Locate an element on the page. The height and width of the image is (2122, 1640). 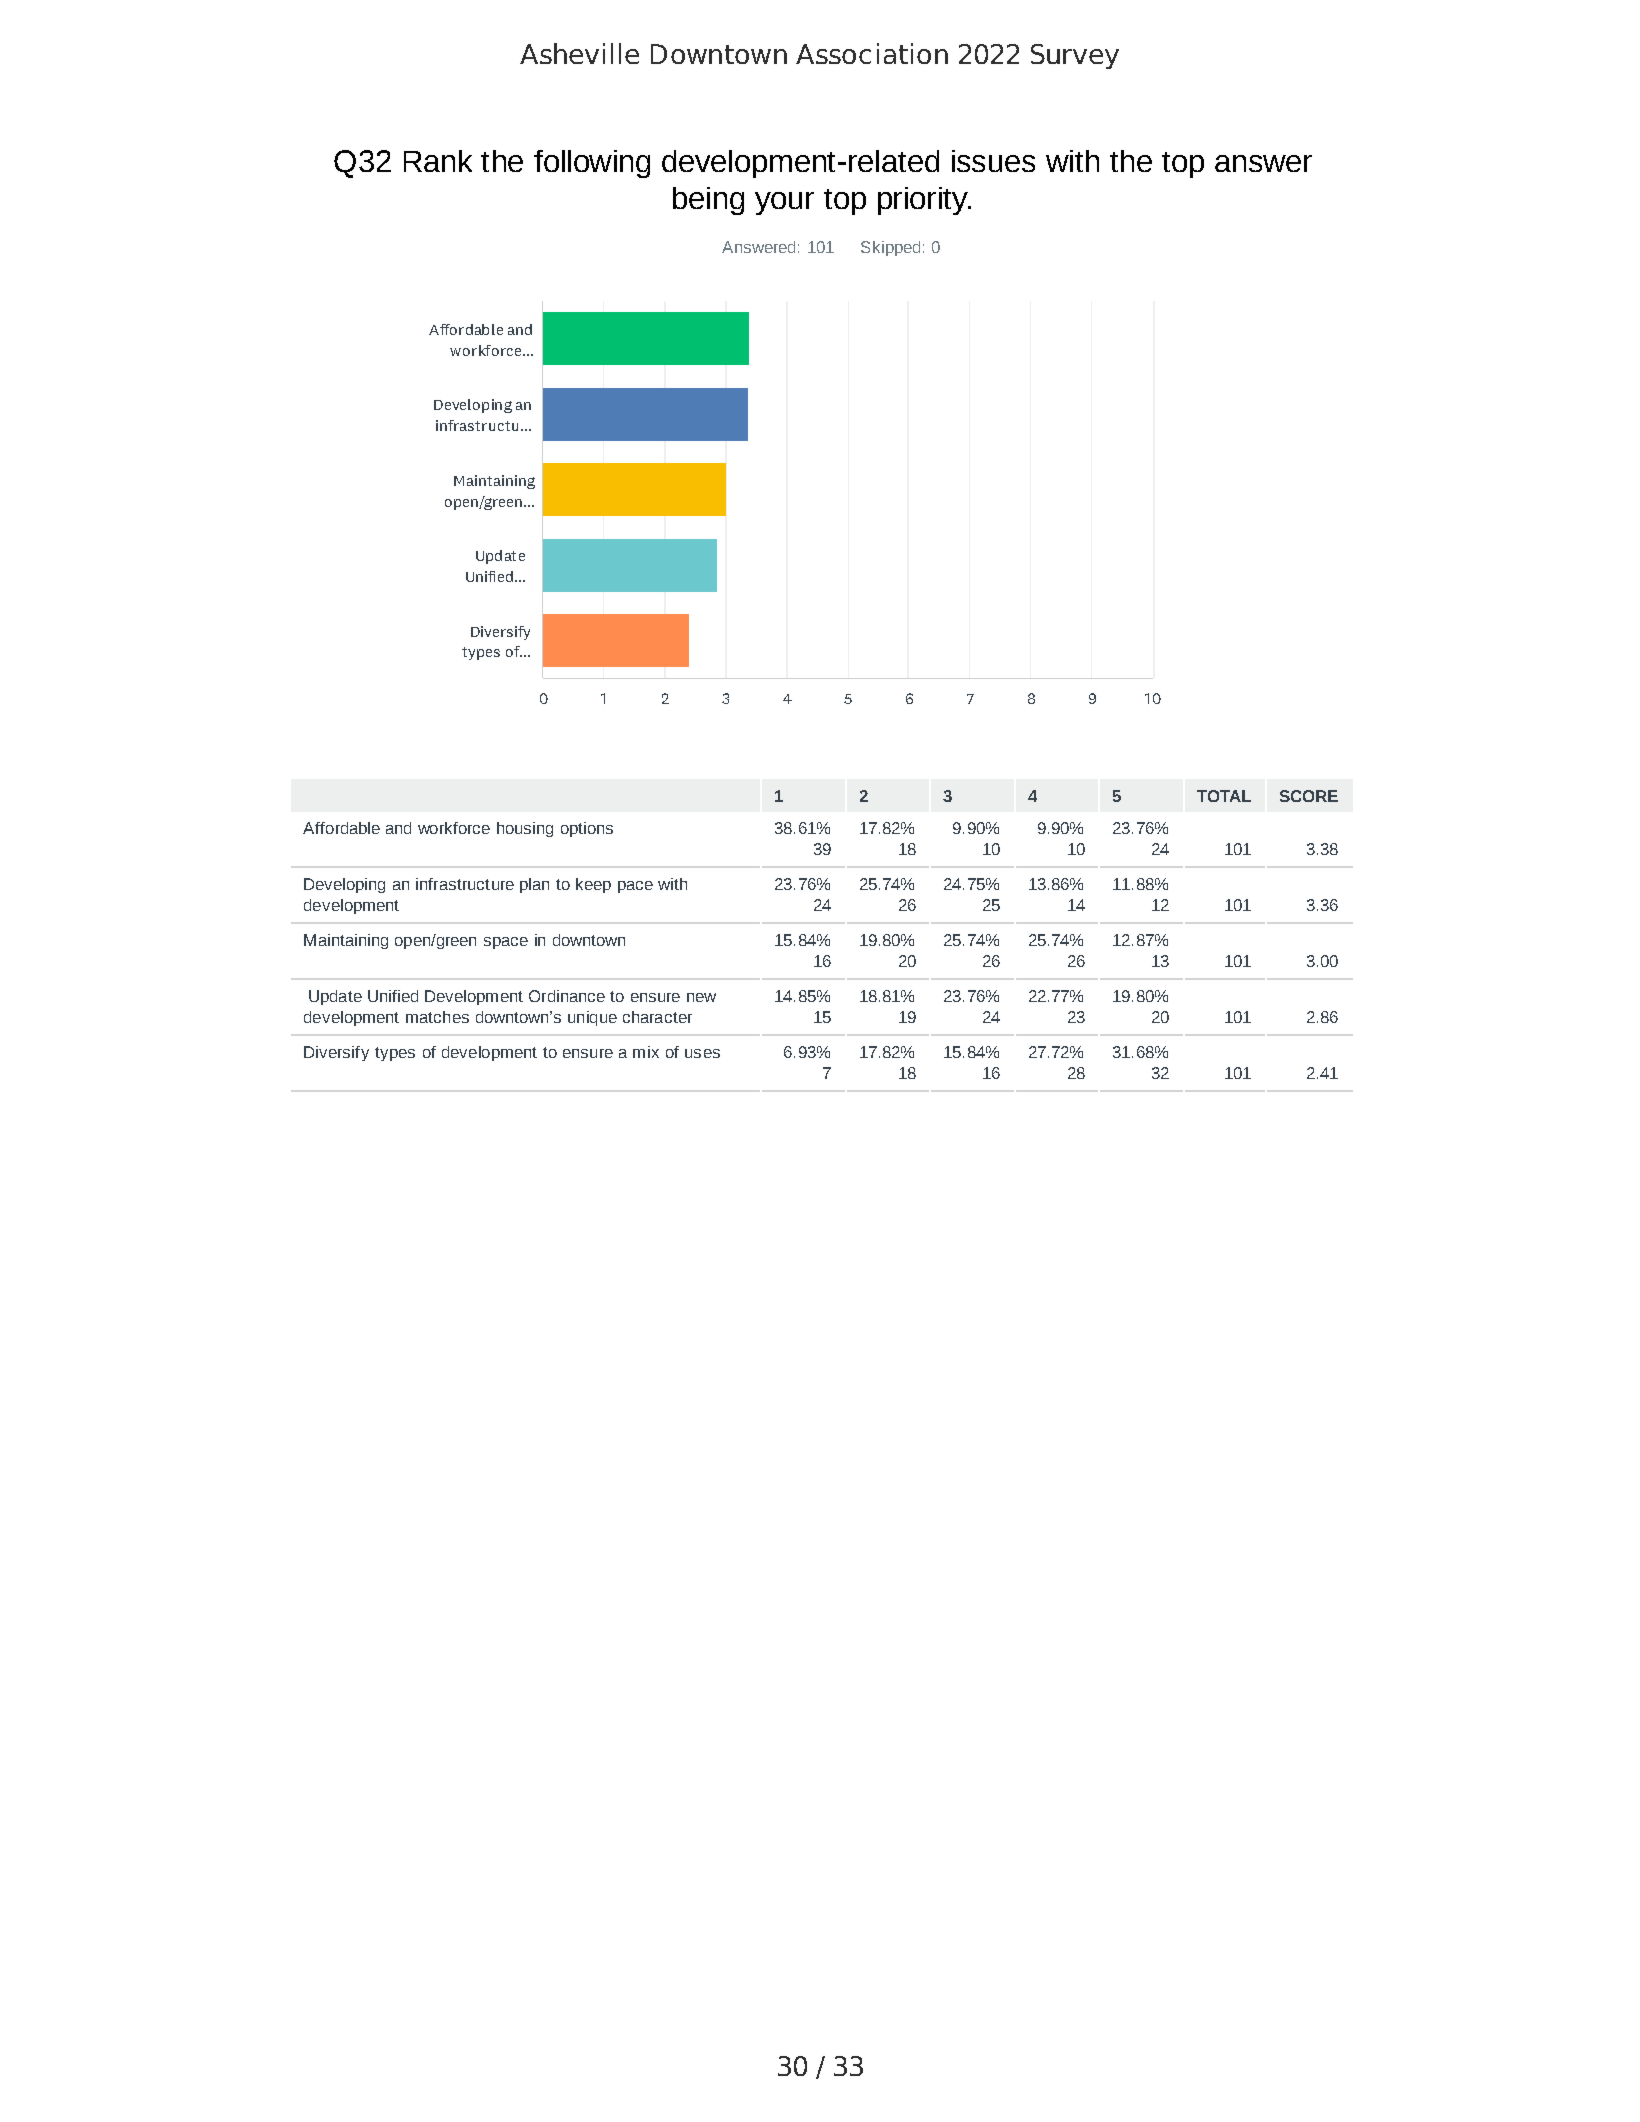
options is located at coordinates (587, 829).
